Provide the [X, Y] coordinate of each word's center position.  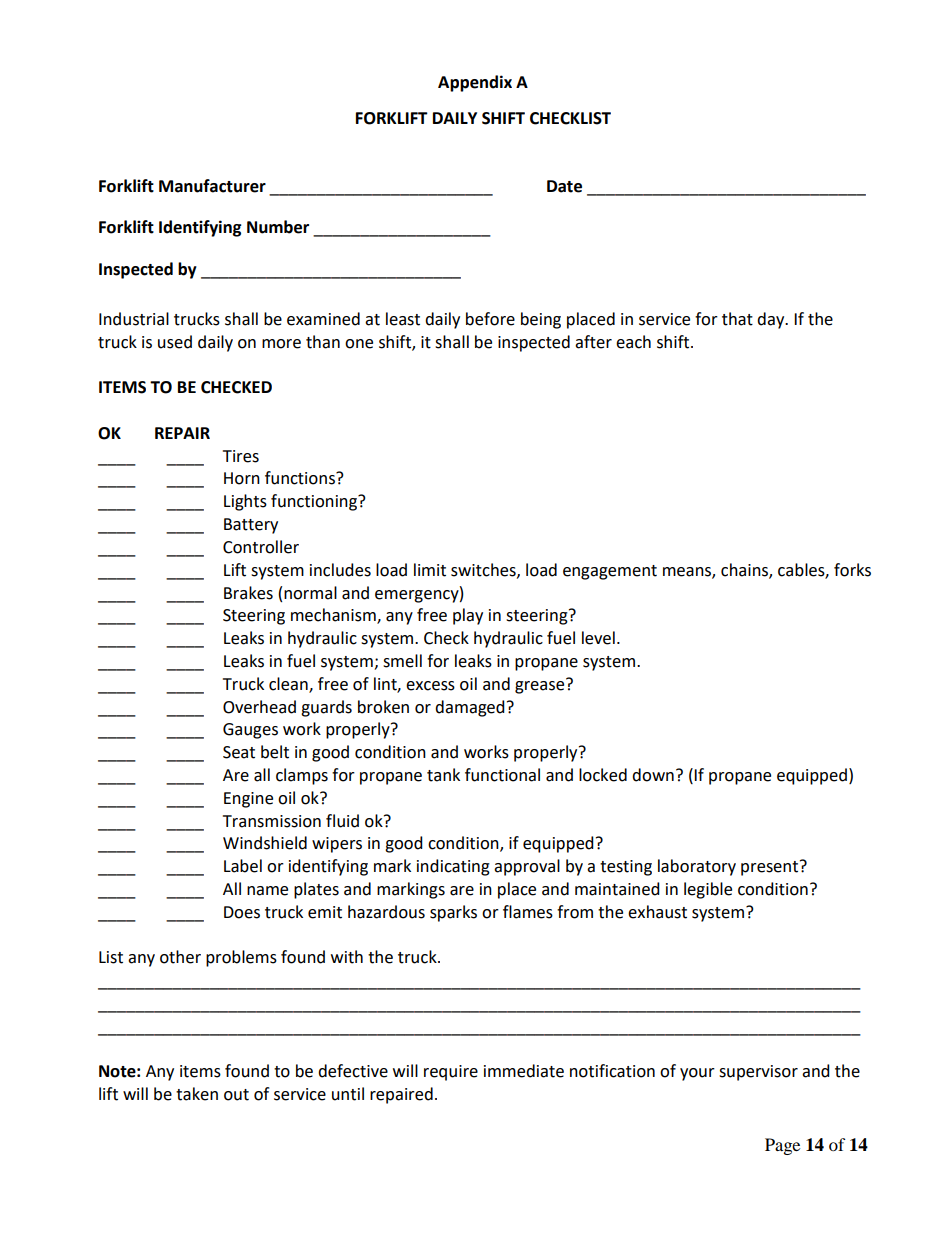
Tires [241, 456]
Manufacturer [212, 186]
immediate [524, 1071]
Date [564, 186]
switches [484, 570]
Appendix [475, 83]
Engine [248, 800]
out [236, 1095]
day [772, 320]
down [653, 775]
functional [502, 775]
